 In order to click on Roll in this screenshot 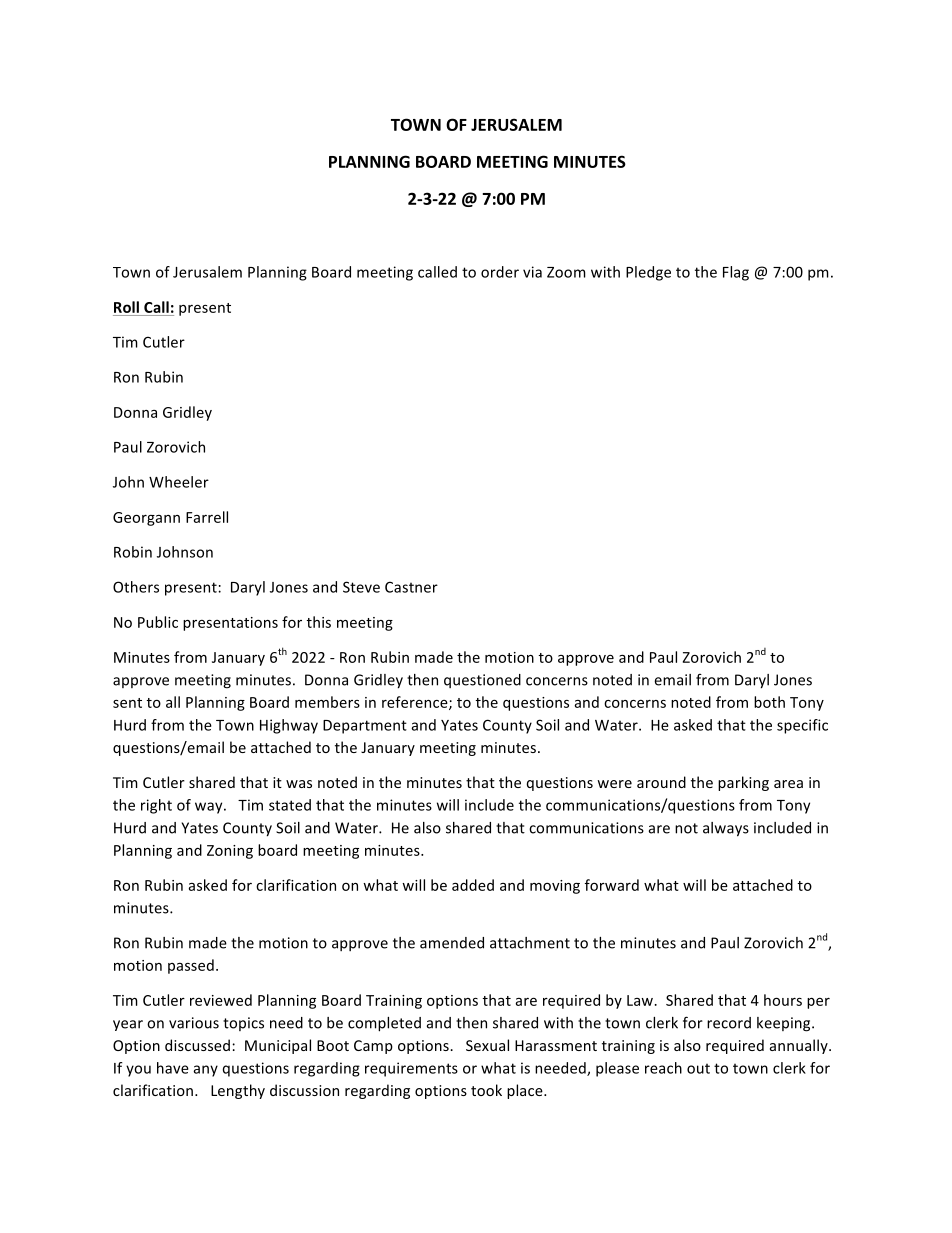, I will do `click(126, 307)`.
